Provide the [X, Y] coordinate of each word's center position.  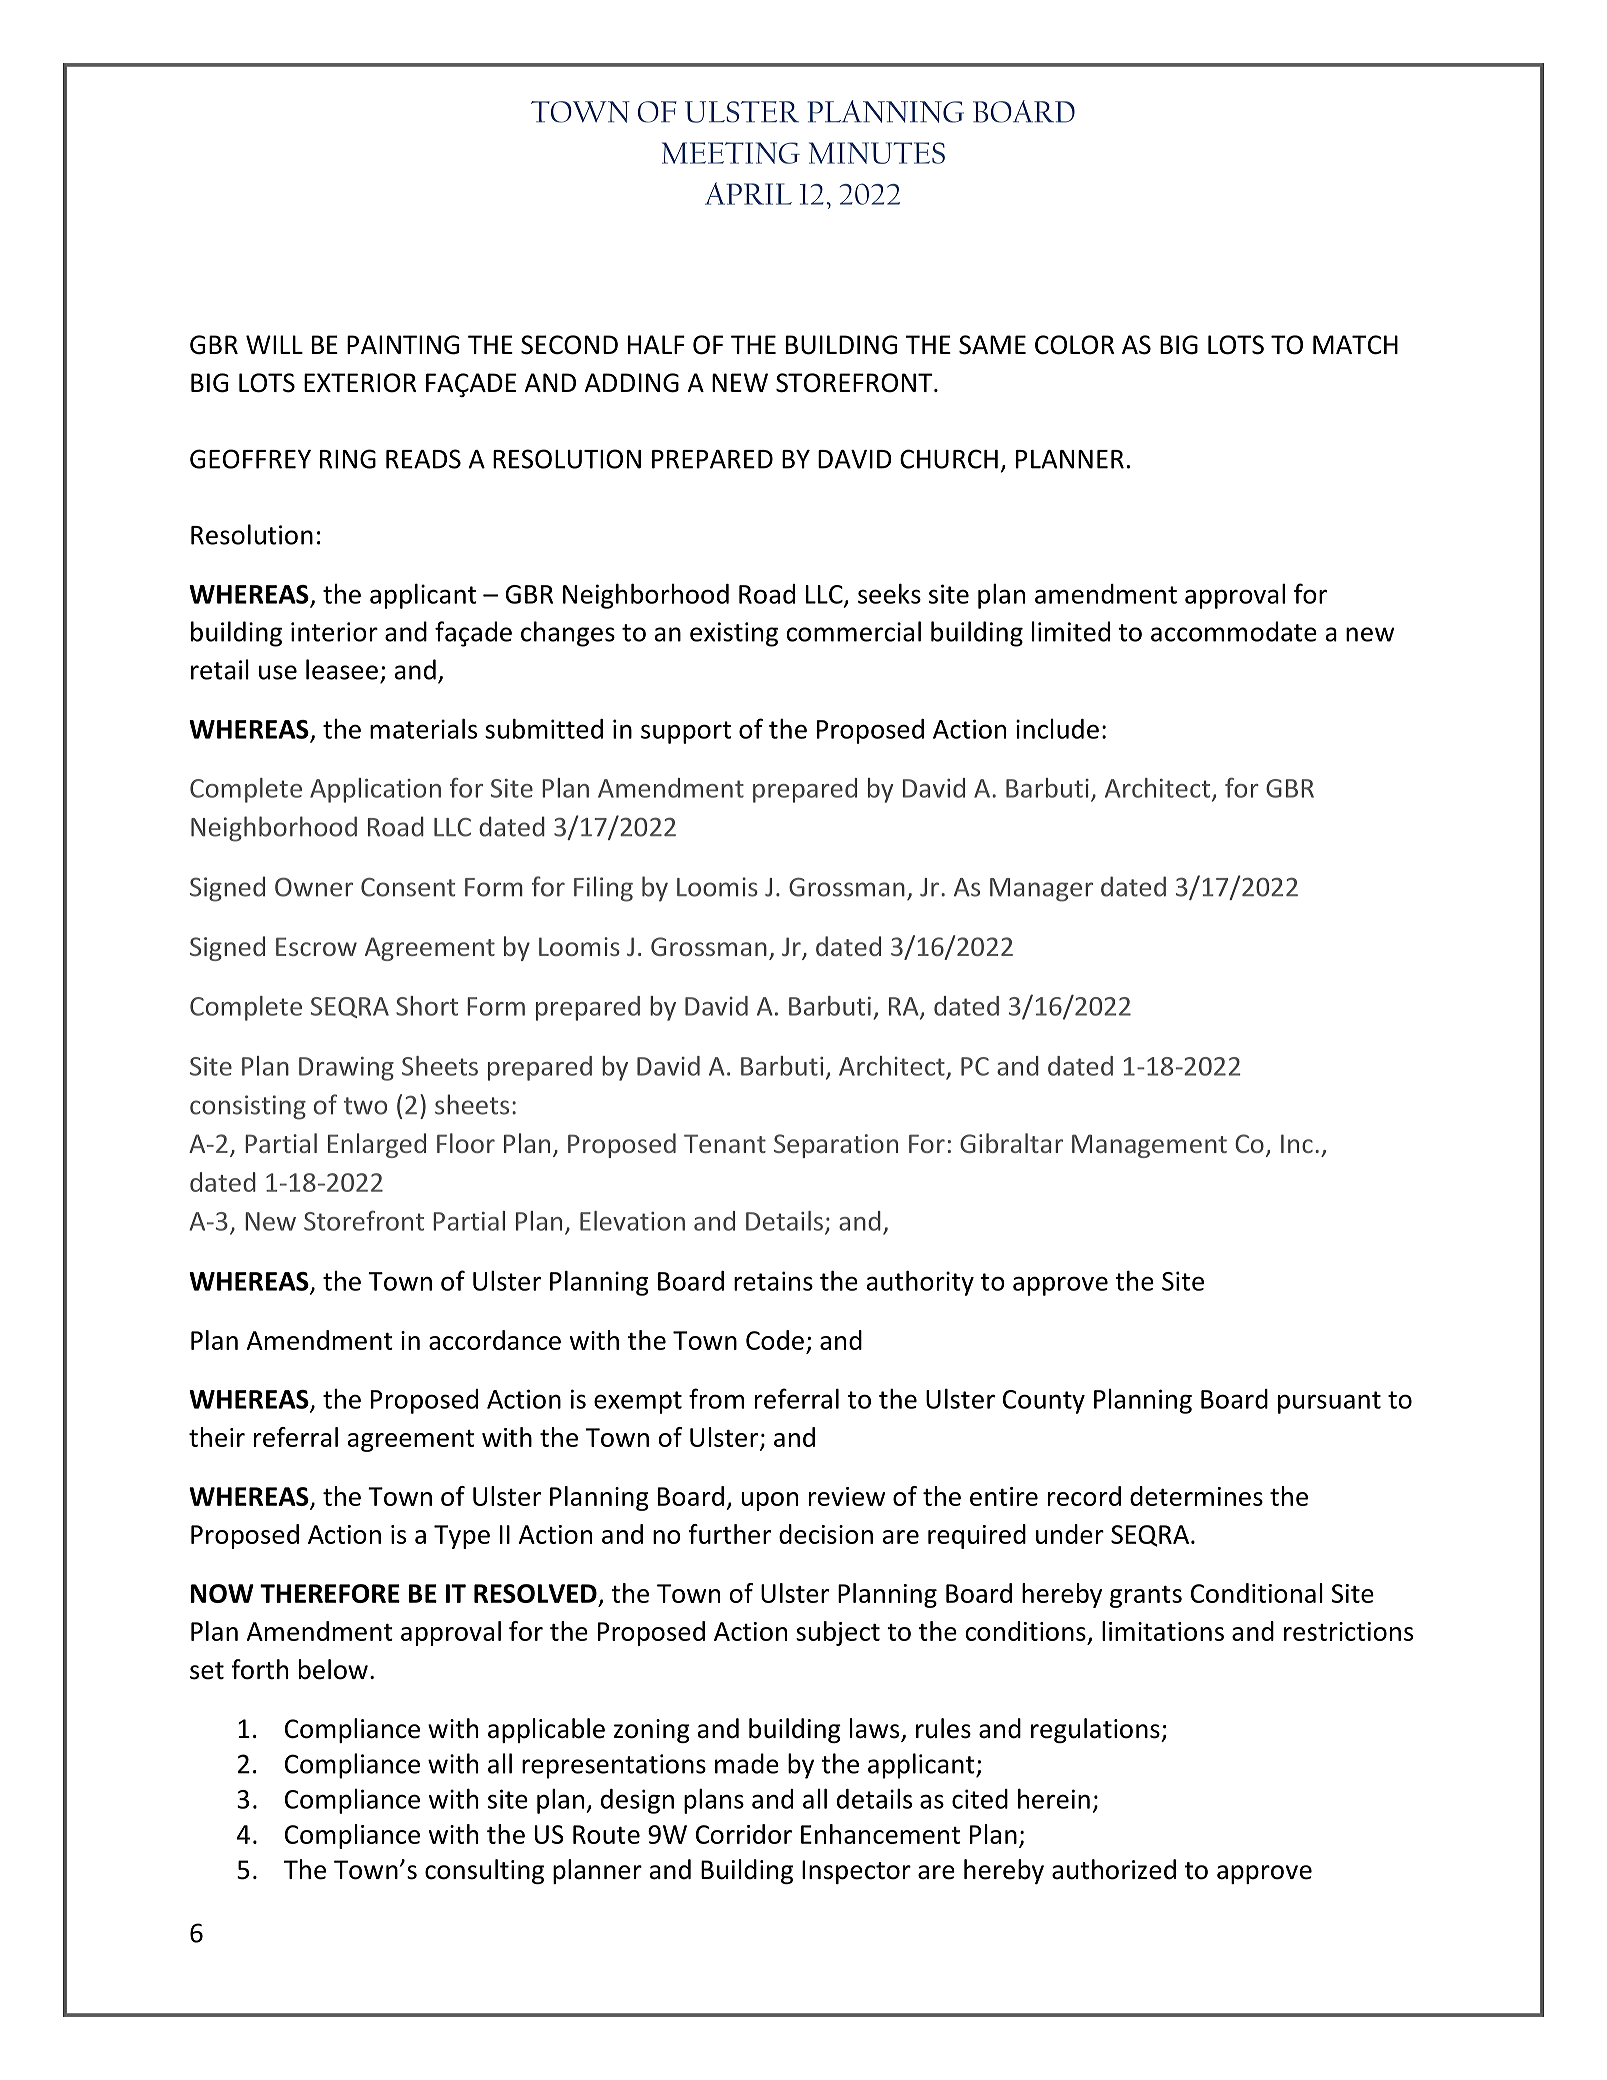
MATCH [1355, 345]
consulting [484, 1871]
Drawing [346, 1069]
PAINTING [403, 345]
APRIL [748, 193]
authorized [1114, 1869]
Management [1149, 1146]
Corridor [744, 1834]
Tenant [725, 1143]
